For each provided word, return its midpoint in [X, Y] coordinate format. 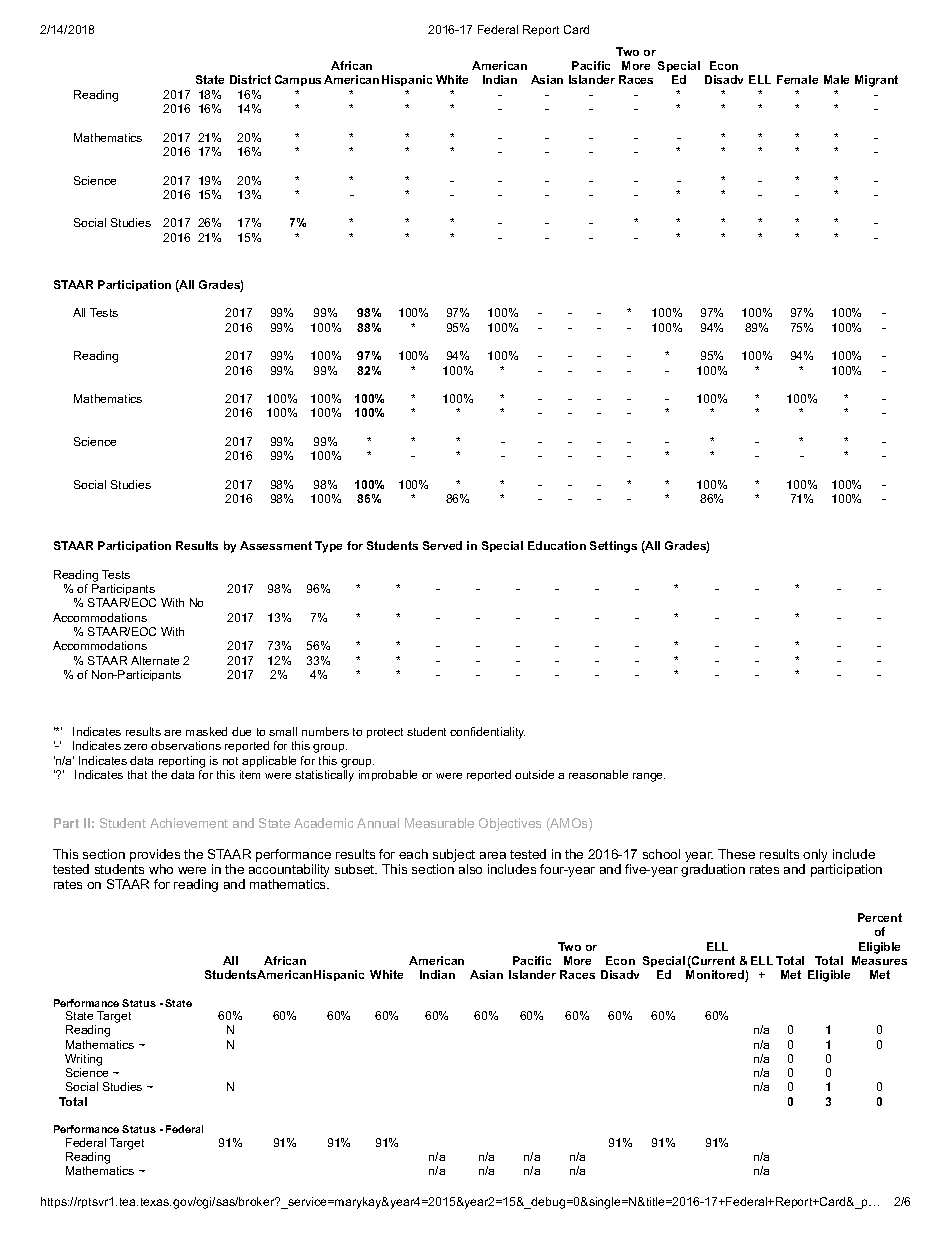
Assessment [276, 545]
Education [557, 545]
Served [442, 545]
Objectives [510, 824]
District [250, 79]
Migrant [876, 81]
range [649, 777]
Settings [613, 547]
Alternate [155, 660]
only [815, 855]
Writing [83, 1060]
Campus [298, 80]
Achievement [189, 823]
